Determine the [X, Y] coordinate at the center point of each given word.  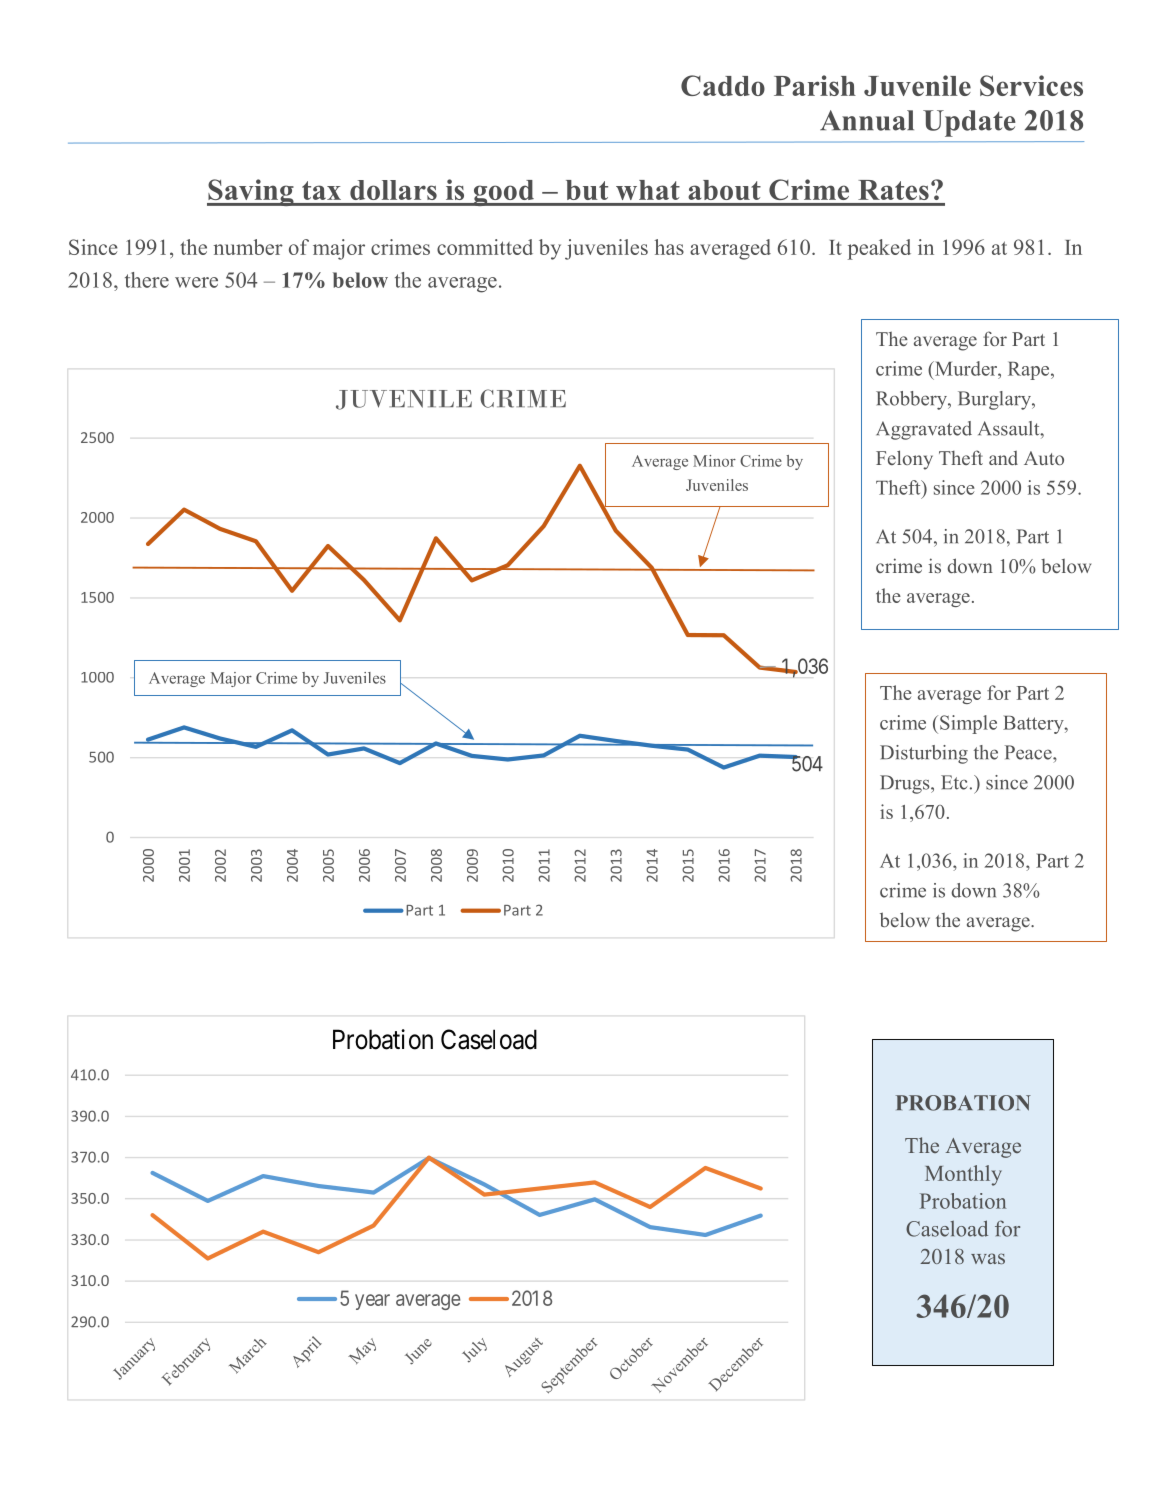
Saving [251, 192]
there [147, 280]
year [372, 1302]
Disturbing [924, 754]
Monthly [963, 1175]
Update [969, 123]
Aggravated [924, 430]
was [988, 1258]
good [503, 193]
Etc [954, 782]
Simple [968, 724]
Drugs [906, 784]
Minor [714, 461]
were [196, 282]
